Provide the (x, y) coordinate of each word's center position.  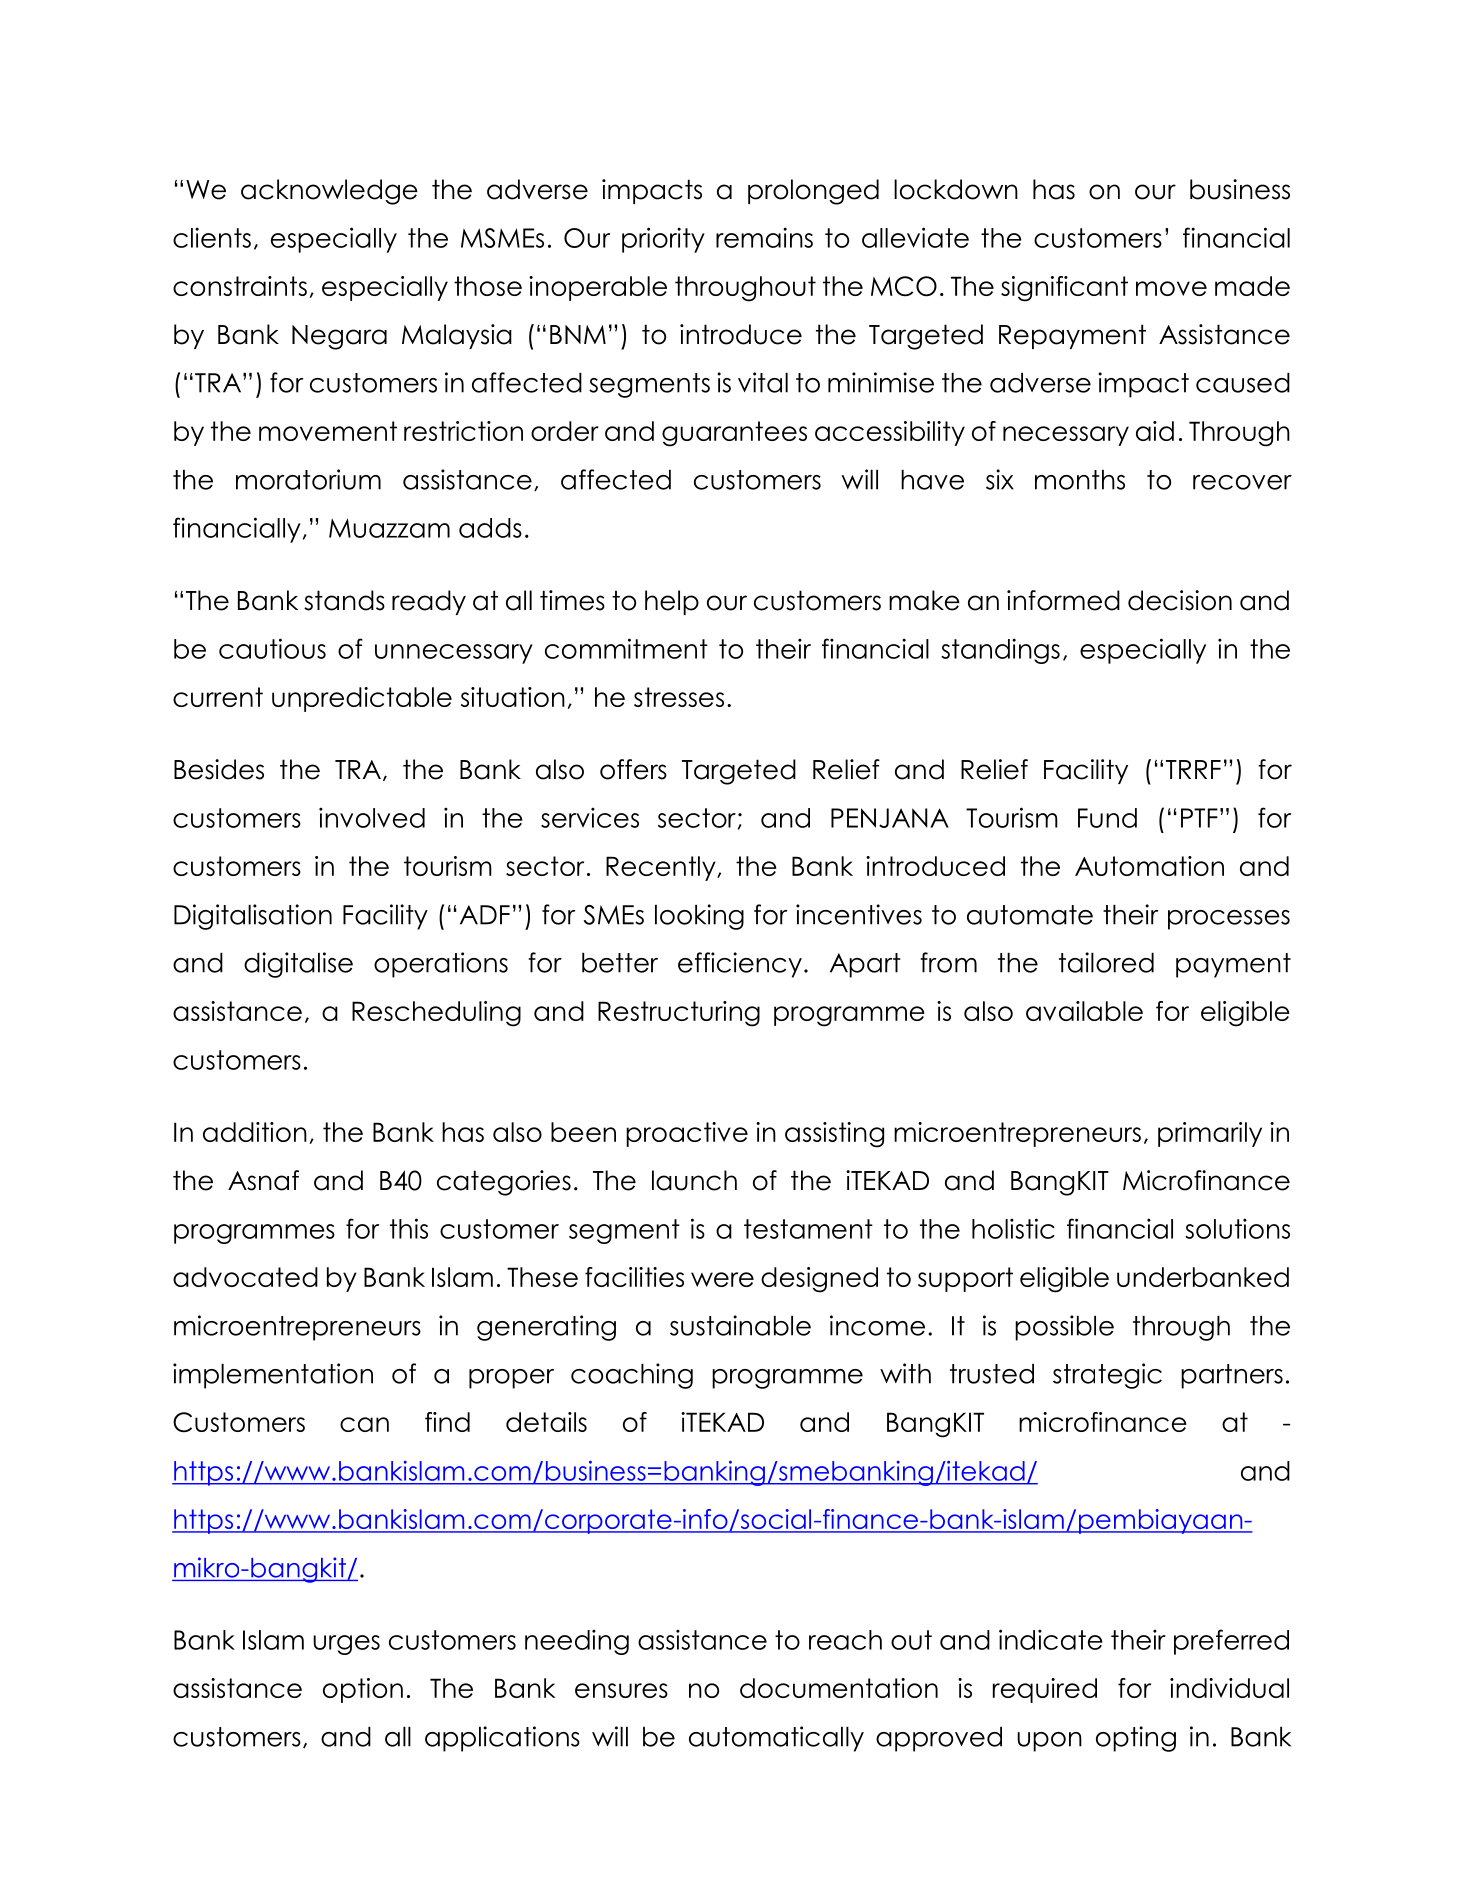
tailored (1106, 962)
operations (441, 965)
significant (1064, 289)
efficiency (740, 965)
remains (764, 237)
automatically (776, 1739)
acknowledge (329, 192)
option (363, 1690)
